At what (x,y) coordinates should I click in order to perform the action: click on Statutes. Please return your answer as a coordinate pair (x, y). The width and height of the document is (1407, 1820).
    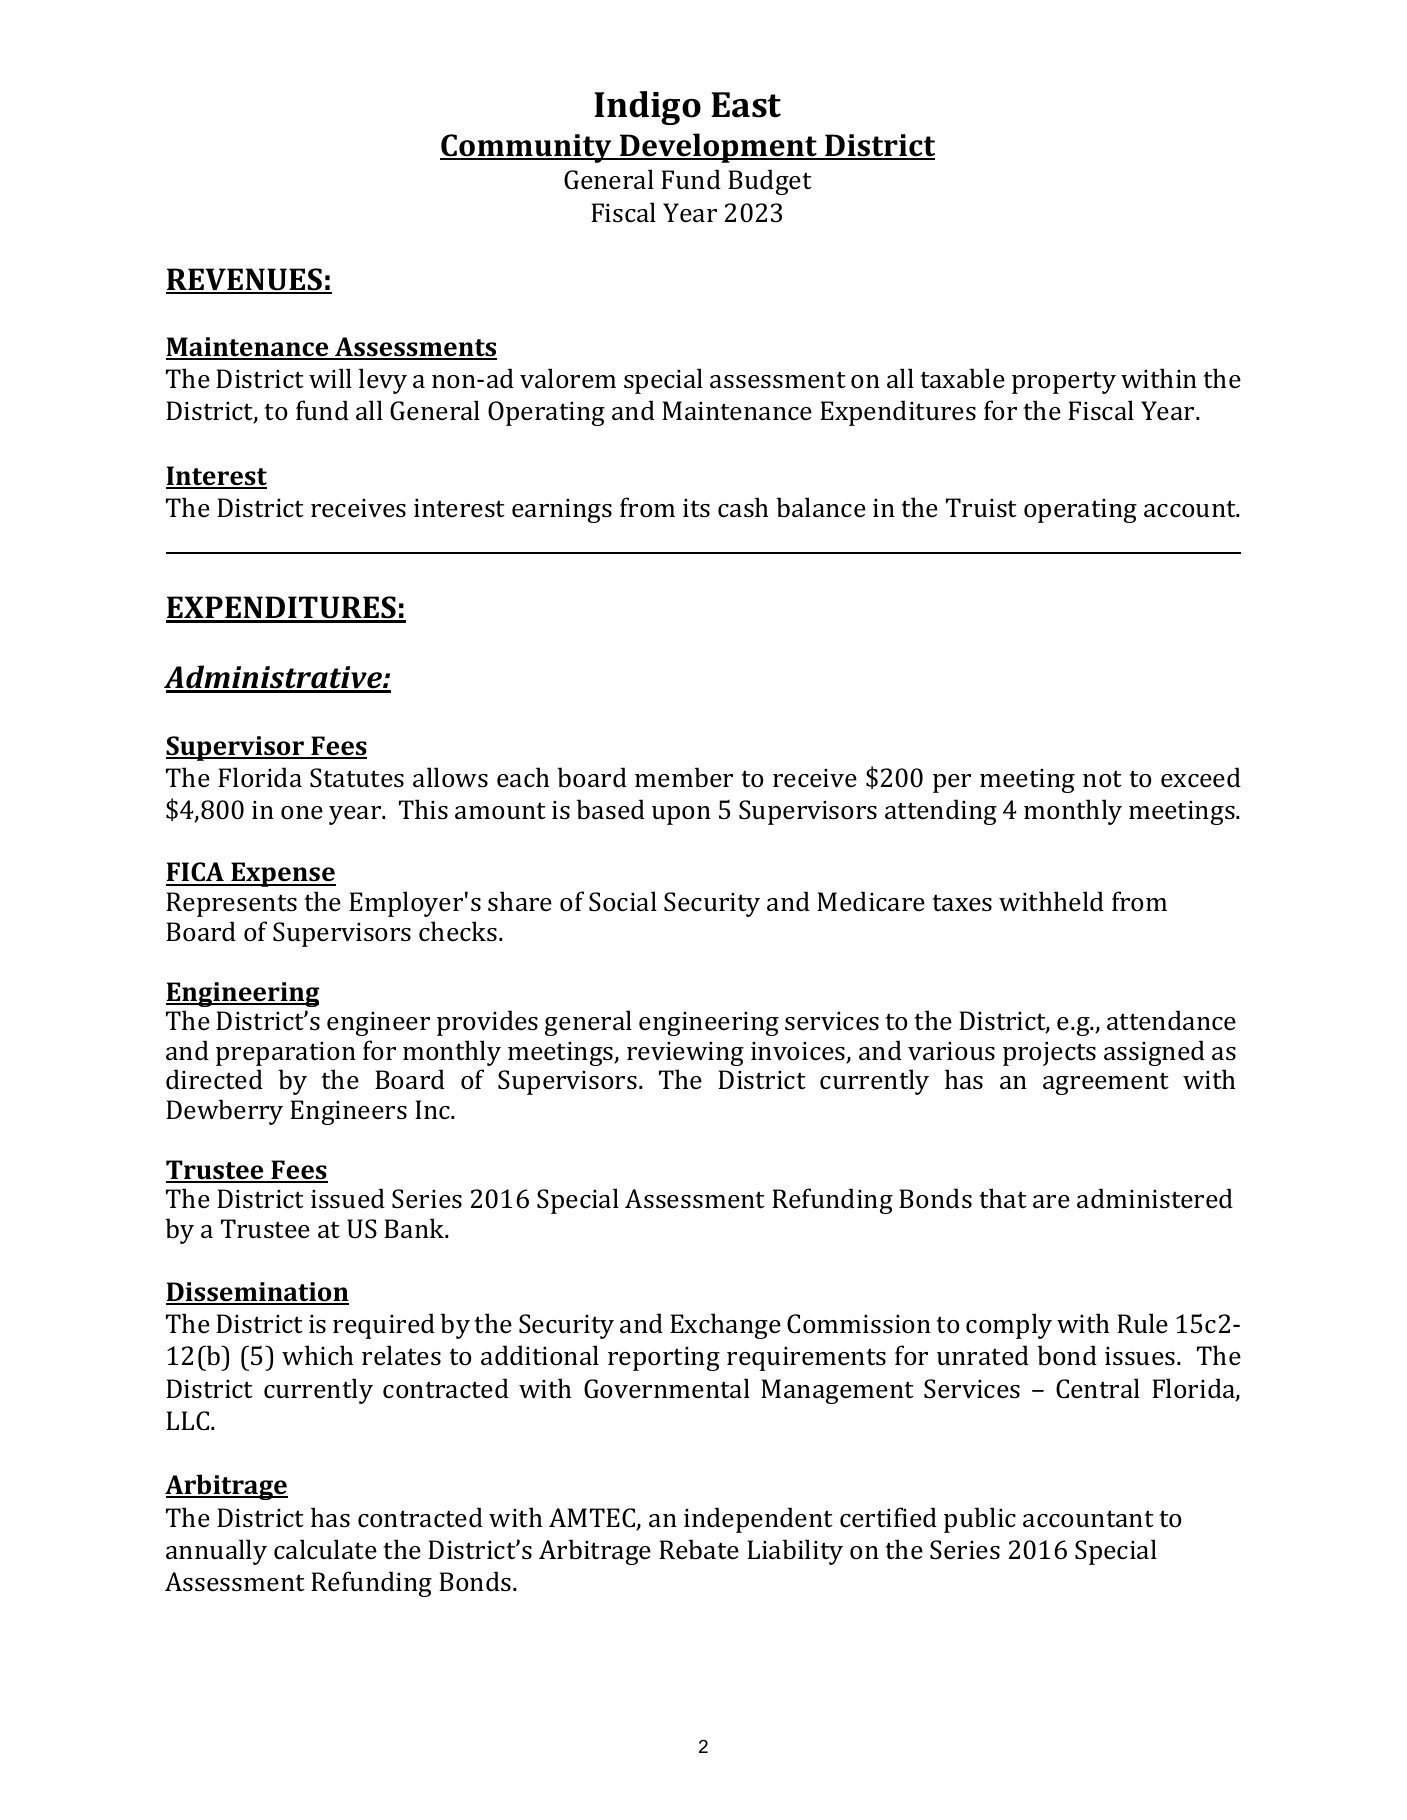
    Looking at the image, I should click on (357, 778).
